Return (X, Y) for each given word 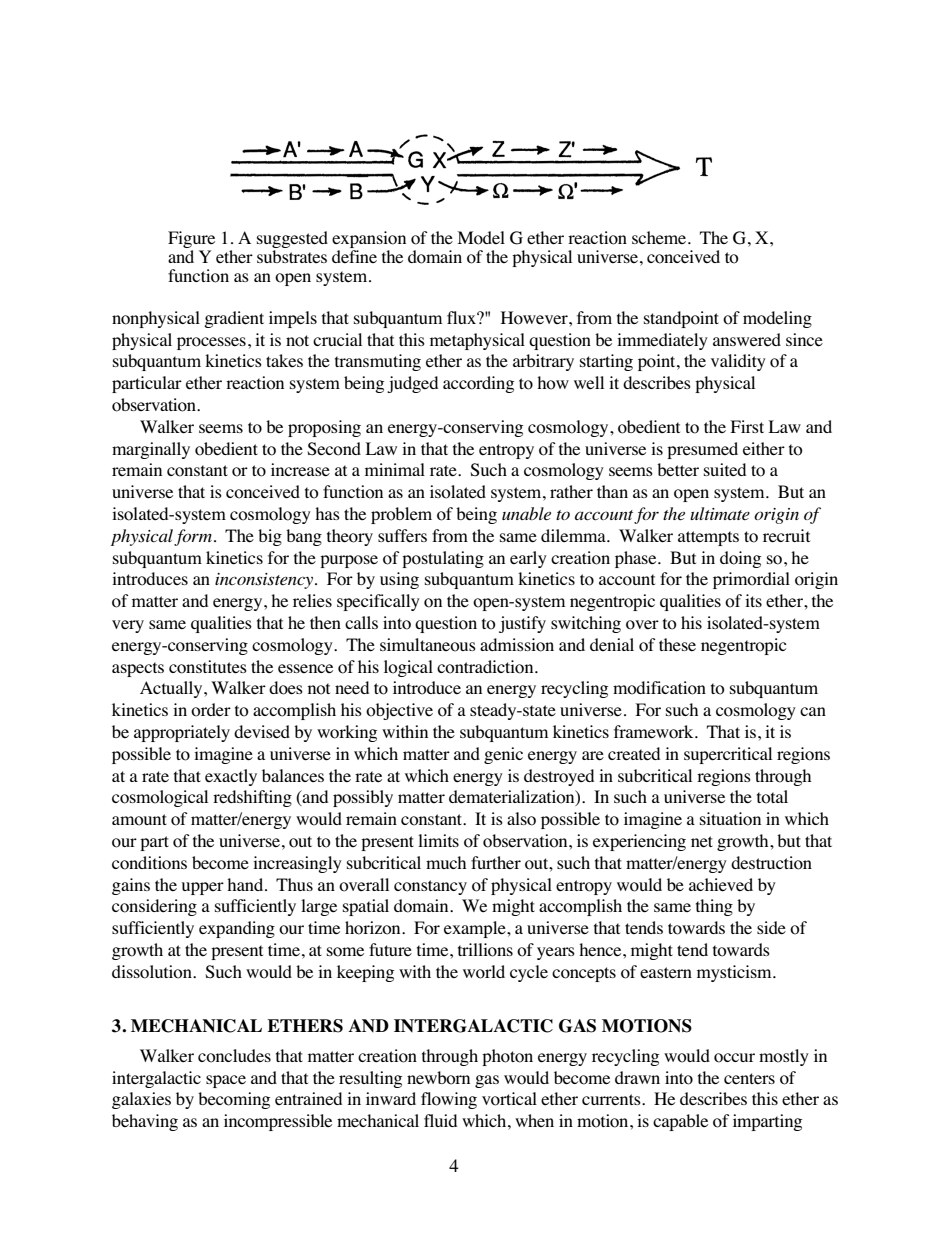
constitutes (208, 667)
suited (725, 469)
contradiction (486, 667)
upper (202, 888)
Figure (191, 241)
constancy (430, 887)
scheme (660, 238)
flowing (449, 1100)
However (535, 318)
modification (659, 688)
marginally (151, 450)
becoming (234, 1100)
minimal (395, 469)
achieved (721, 885)
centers (749, 1078)
